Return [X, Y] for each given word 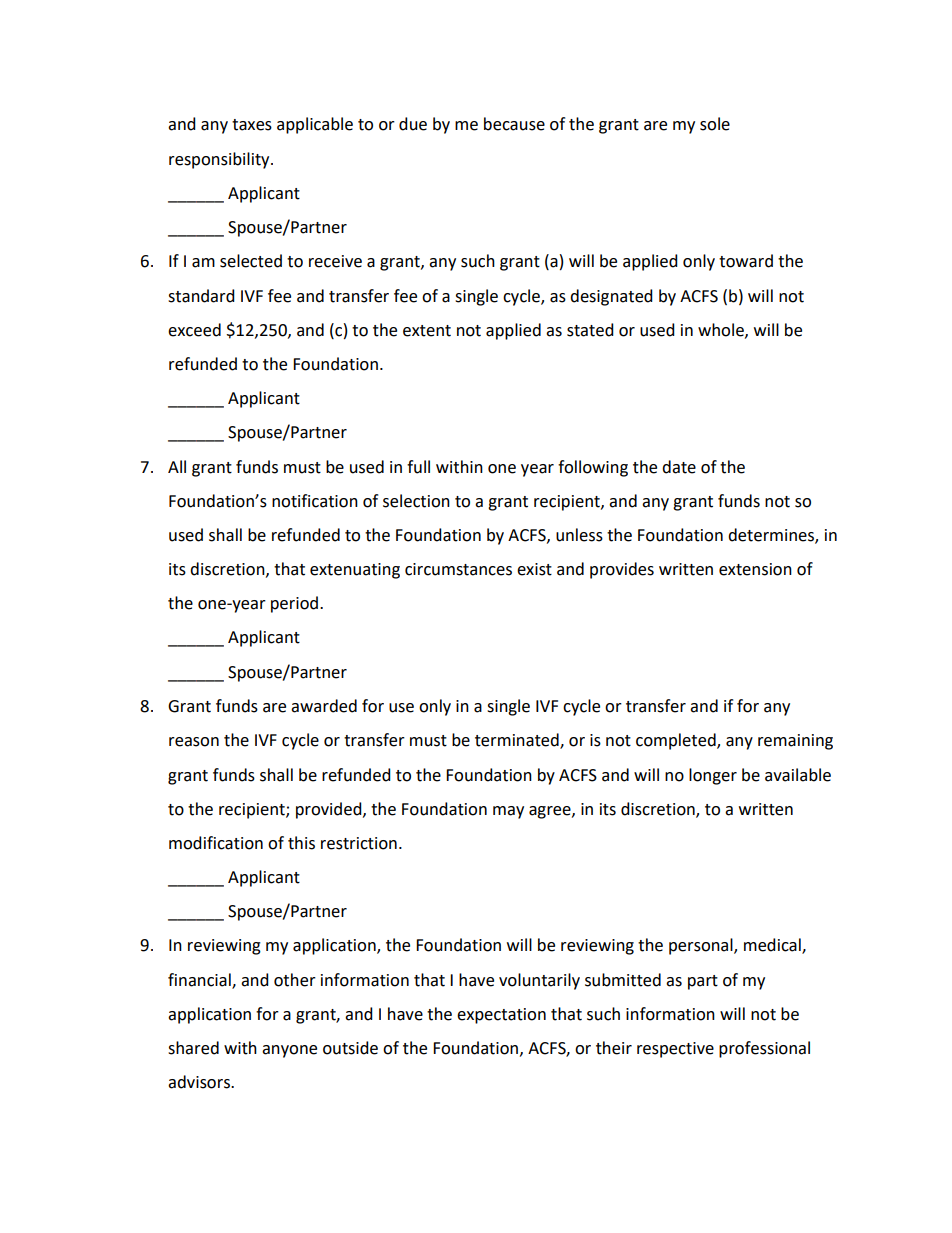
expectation [501, 1016]
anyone [289, 1051]
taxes [252, 125]
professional [764, 1049]
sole [715, 124]
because [514, 124]
